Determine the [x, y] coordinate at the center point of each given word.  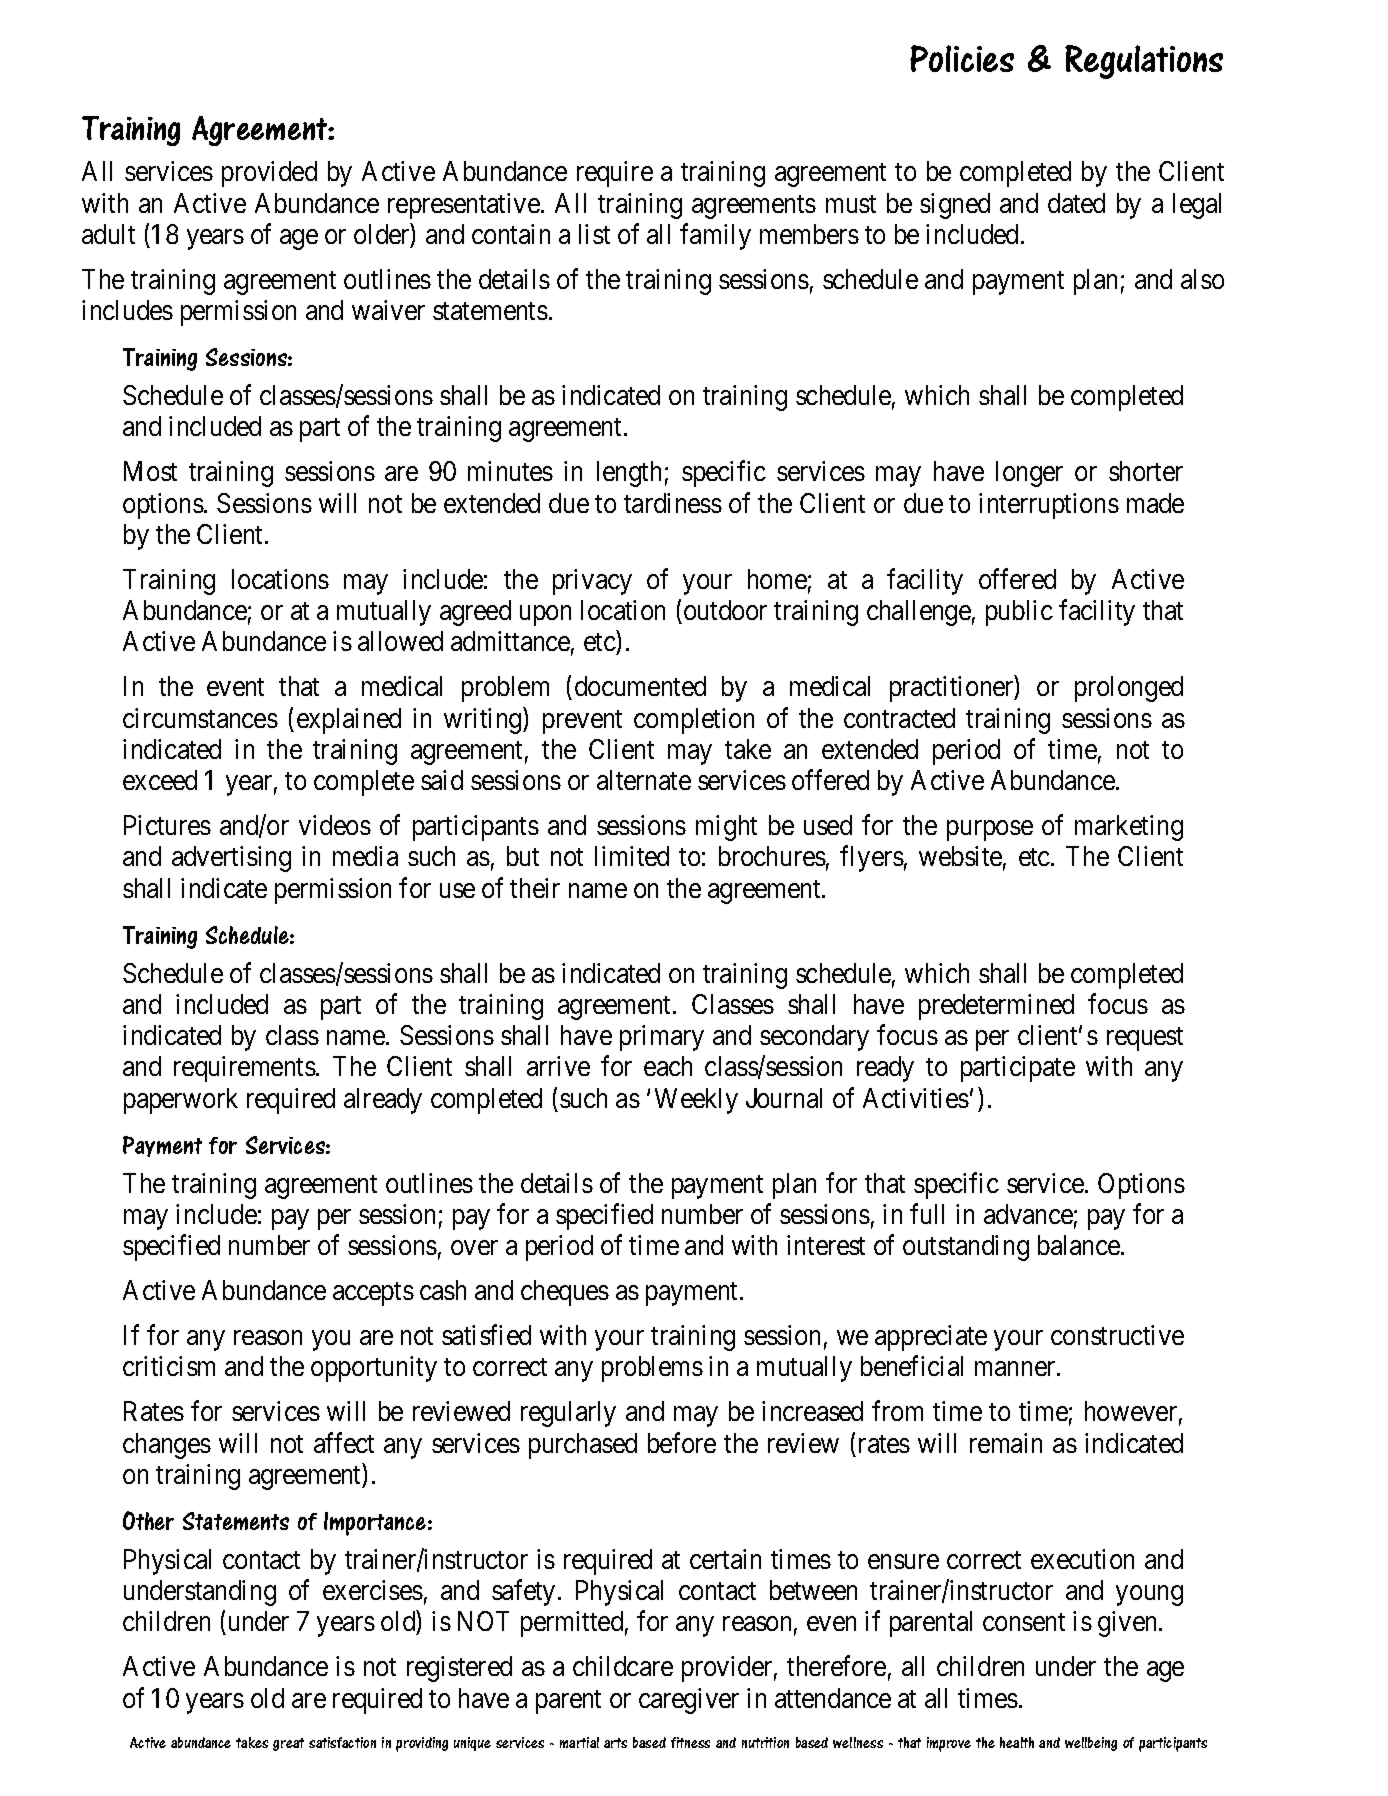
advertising [231, 859]
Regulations [1144, 62]
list [594, 234]
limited [632, 856]
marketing [1129, 828]
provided [269, 174]
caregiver [689, 1701]
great [288, 1744]
